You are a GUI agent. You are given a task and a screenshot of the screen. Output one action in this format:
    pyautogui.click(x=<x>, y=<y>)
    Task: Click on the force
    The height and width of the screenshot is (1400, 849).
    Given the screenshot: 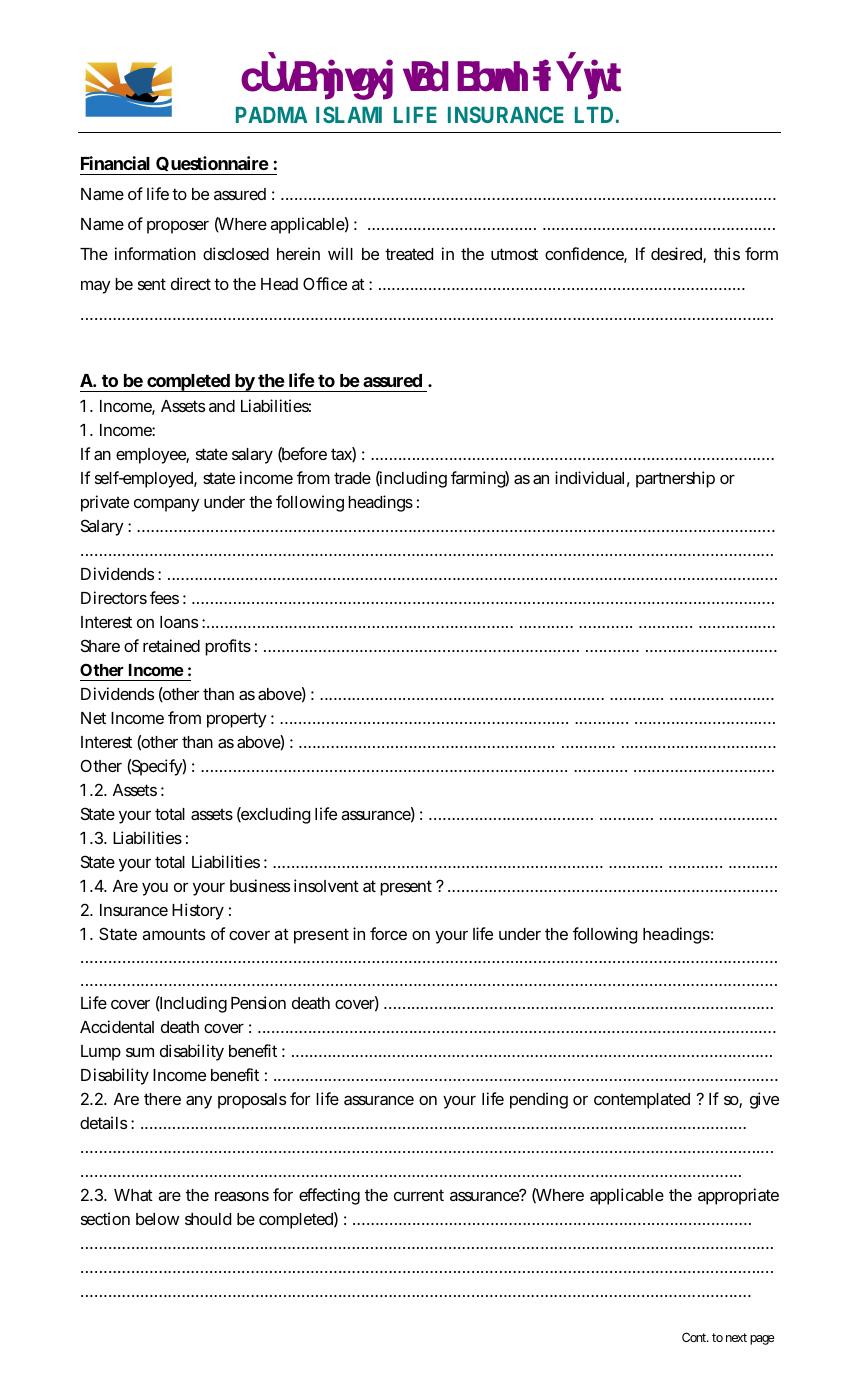 What is the action you would take?
    pyautogui.click(x=388, y=933)
